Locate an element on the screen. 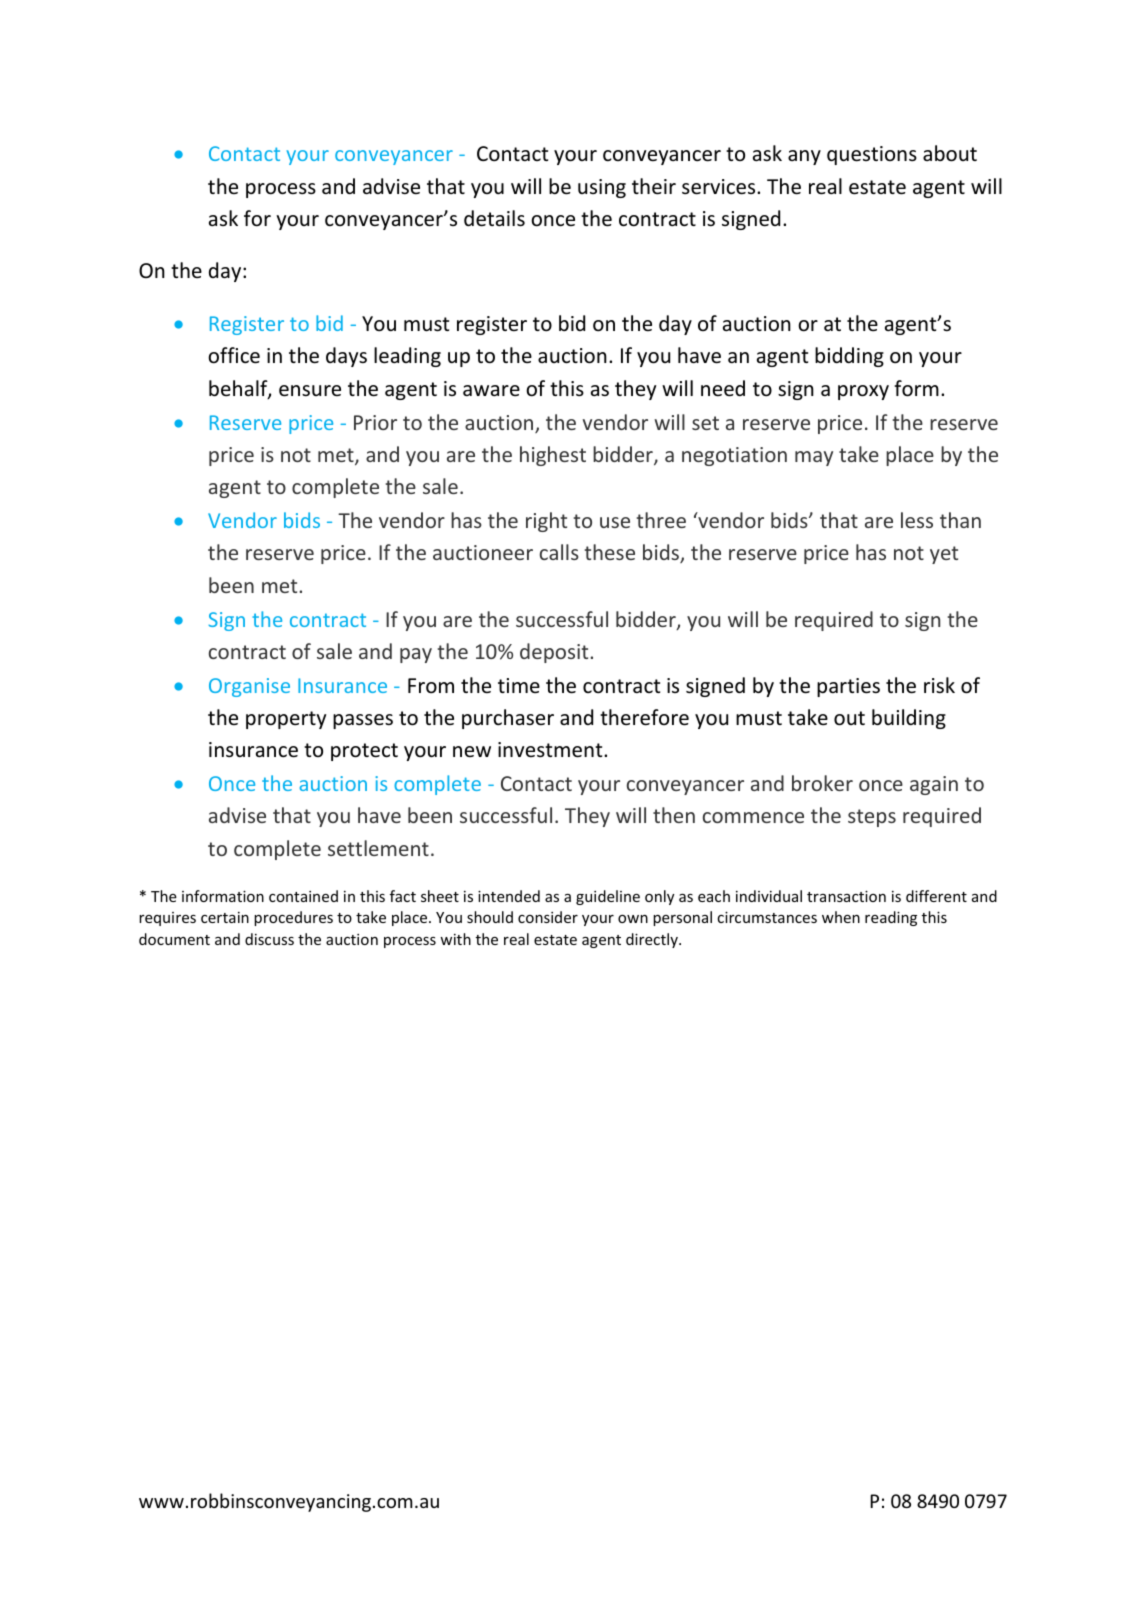 This screenshot has height=1621, width=1146. building is located at coordinates (909, 719).
